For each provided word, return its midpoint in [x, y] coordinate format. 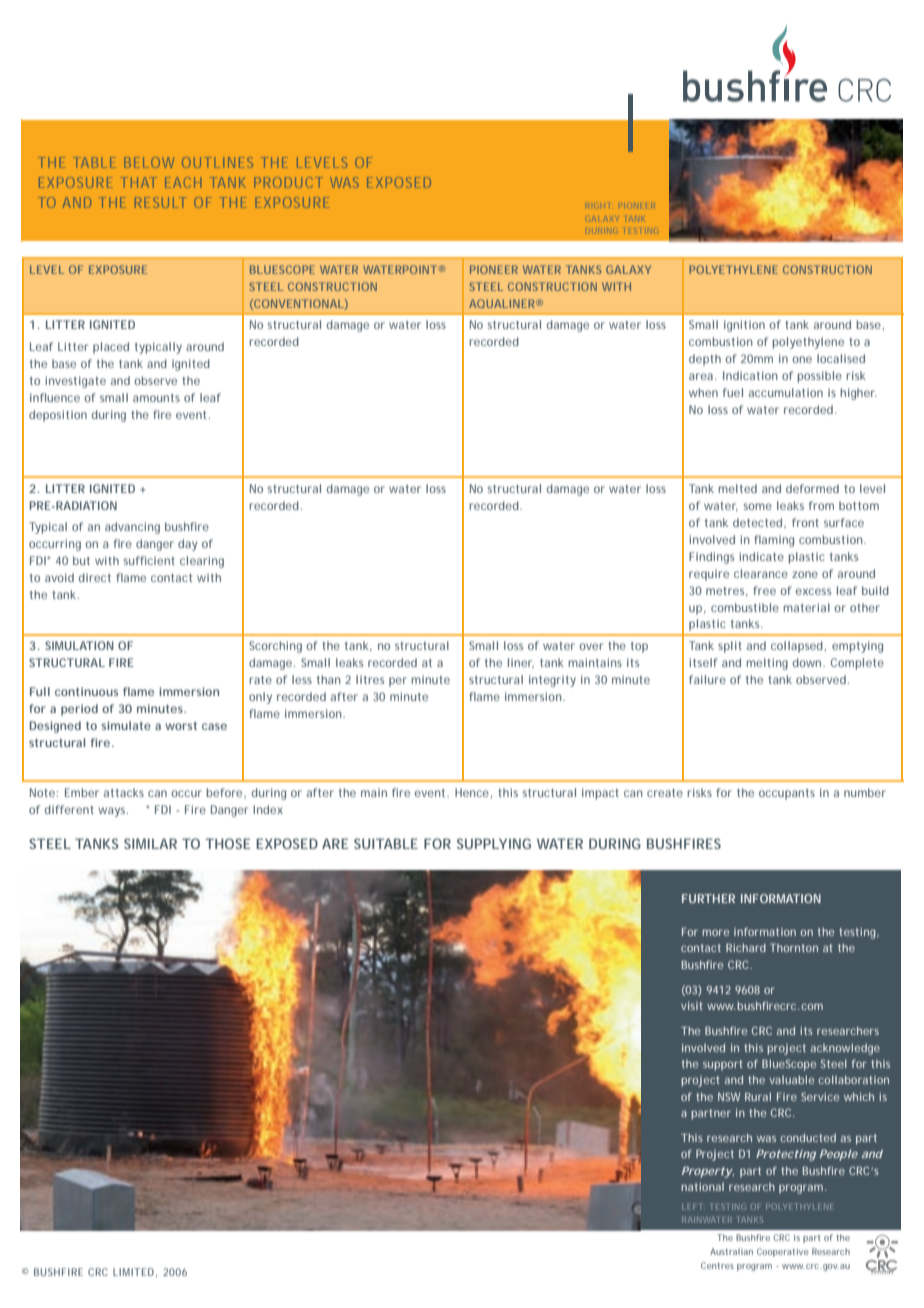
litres [370, 679]
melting [767, 664]
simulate [126, 725]
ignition [744, 326]
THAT [138, 182]
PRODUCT [288, 182]
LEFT [693, 1207]
